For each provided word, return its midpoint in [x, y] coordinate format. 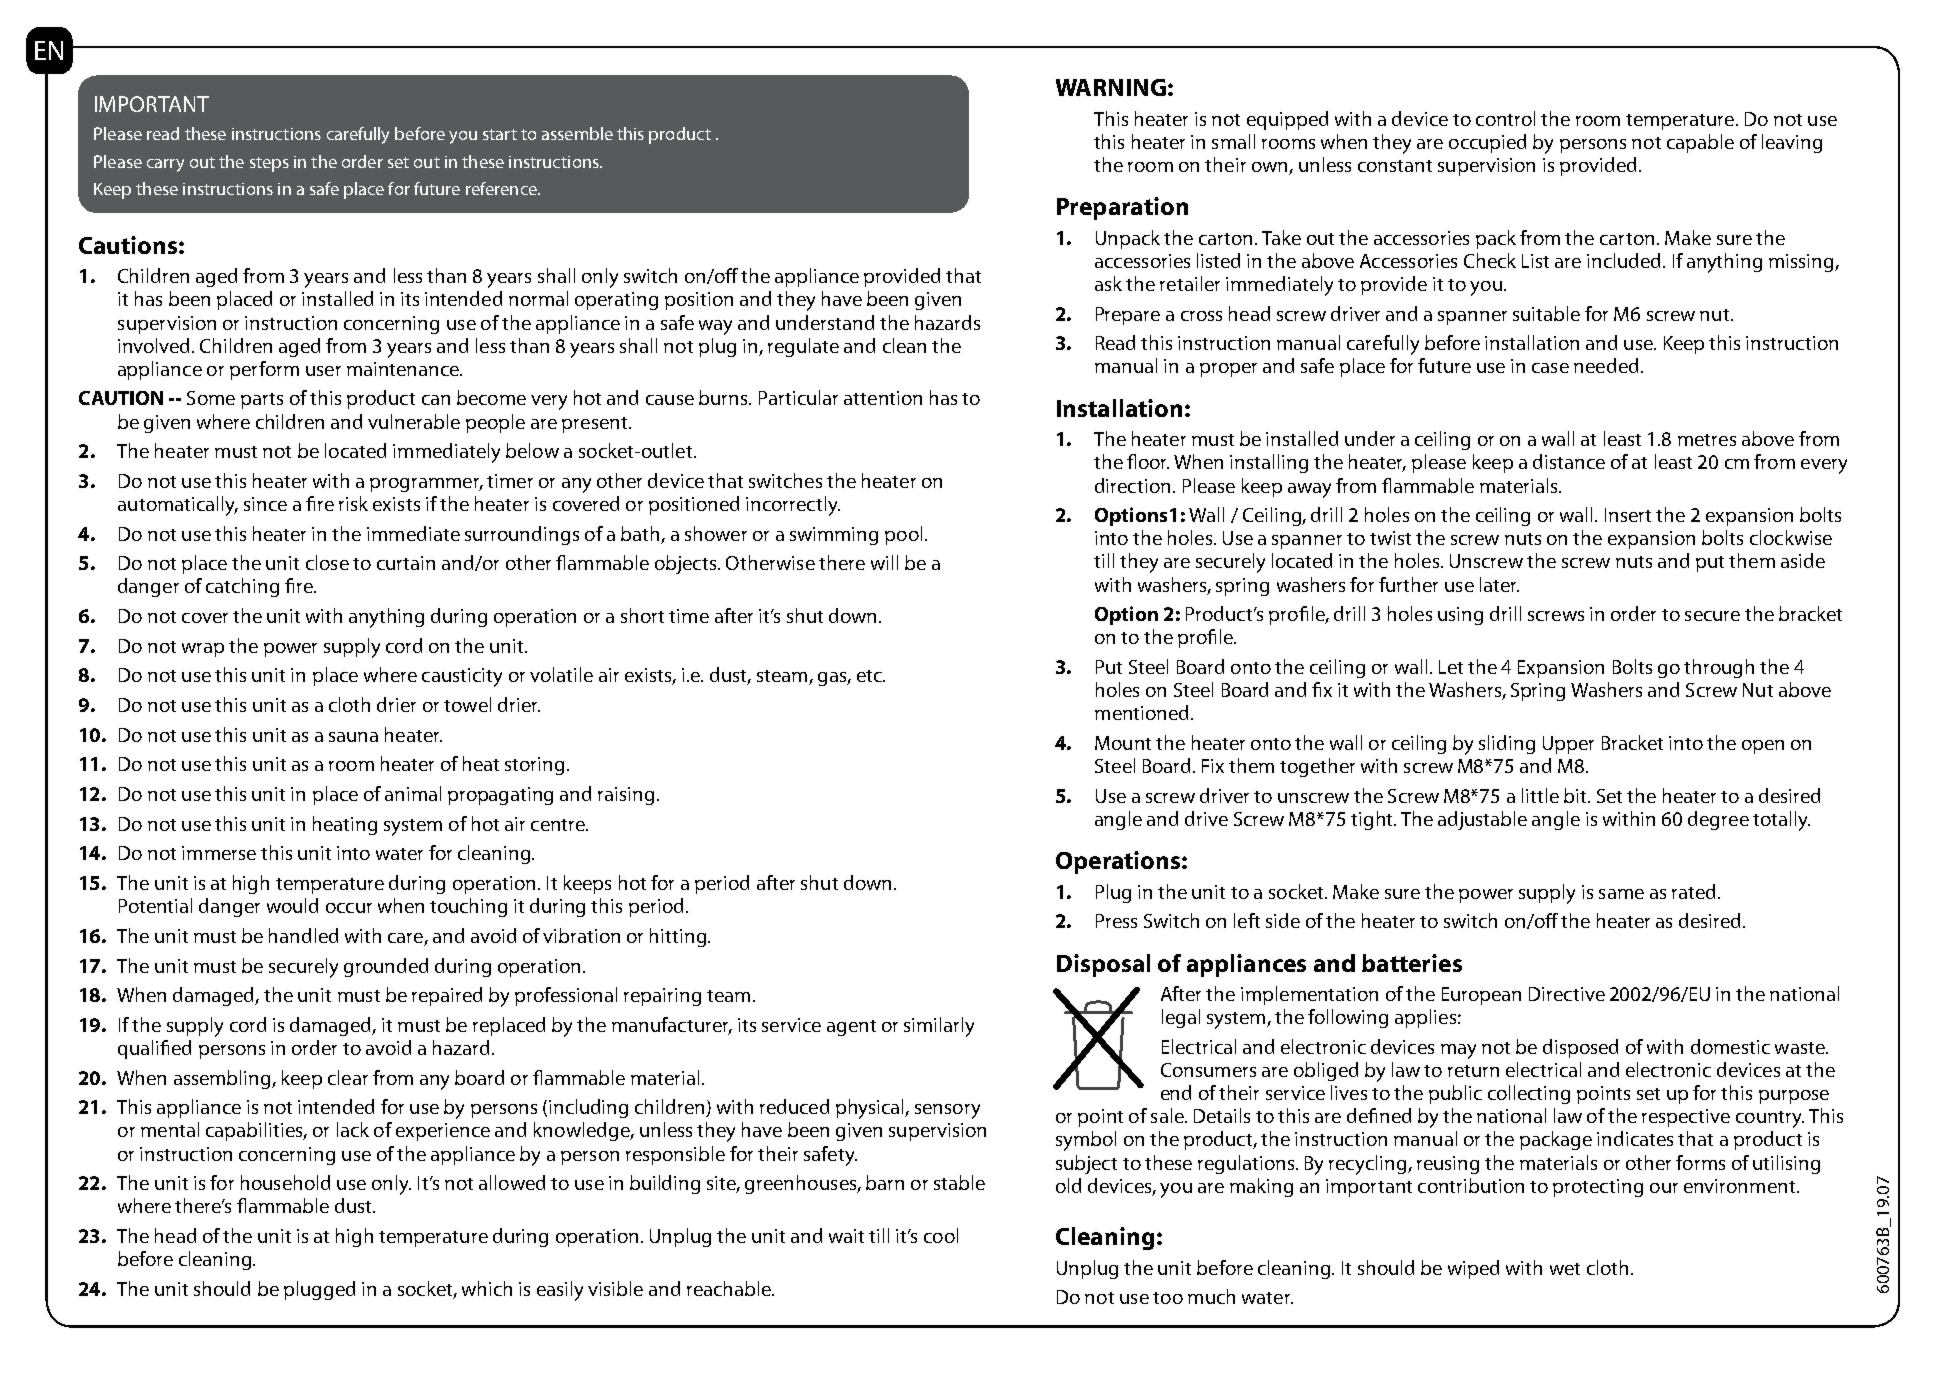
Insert [1628, 515]
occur [349, 908]
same [1621, 894]
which [487, 1288]
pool [903, 535]
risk [353, 503]
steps [269, 164]
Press [1116, 921]
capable [1700, 143]
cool [941, 1235]
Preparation [1122, 208]
